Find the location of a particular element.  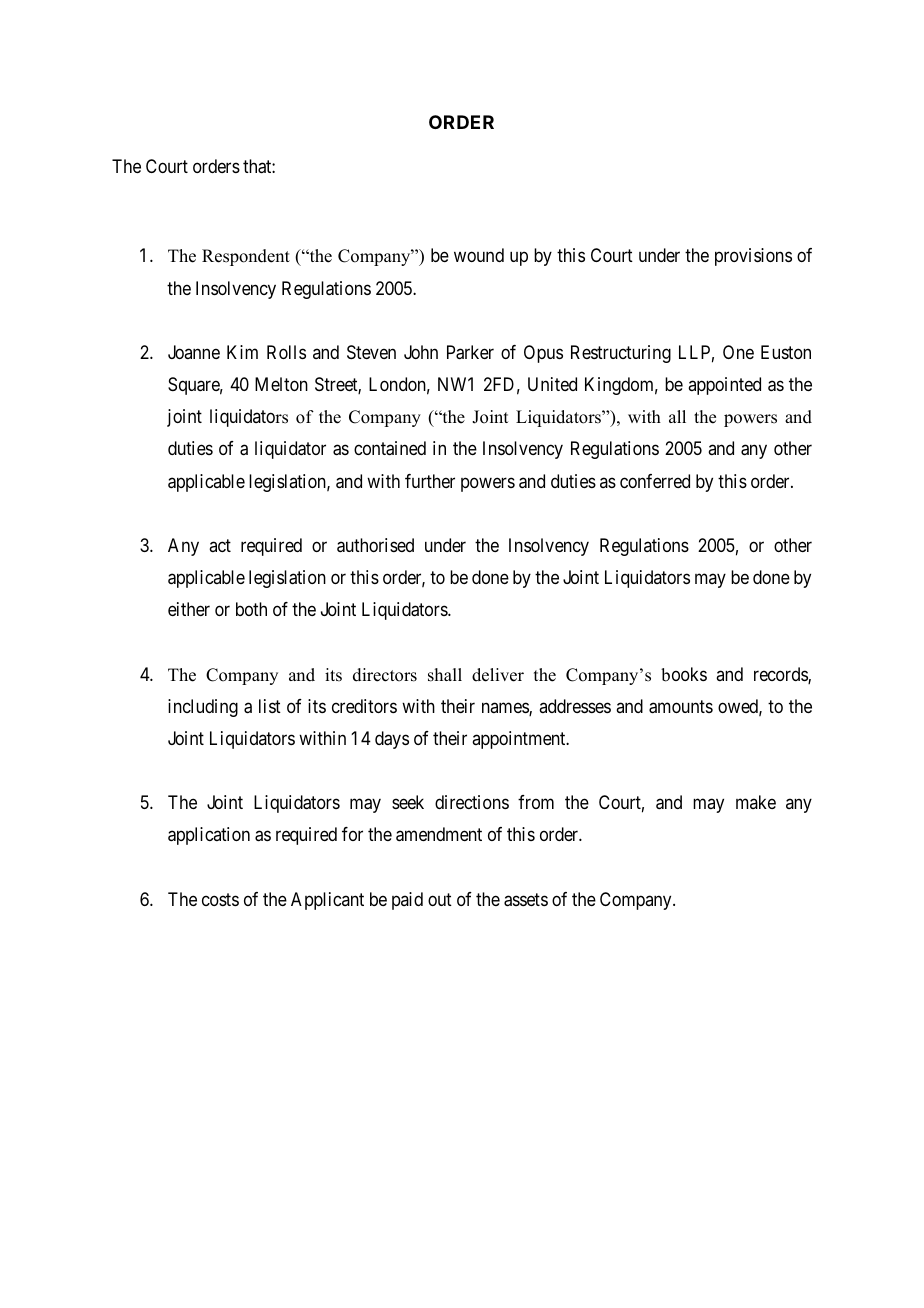

costs is located at coordinates (220, 899).
